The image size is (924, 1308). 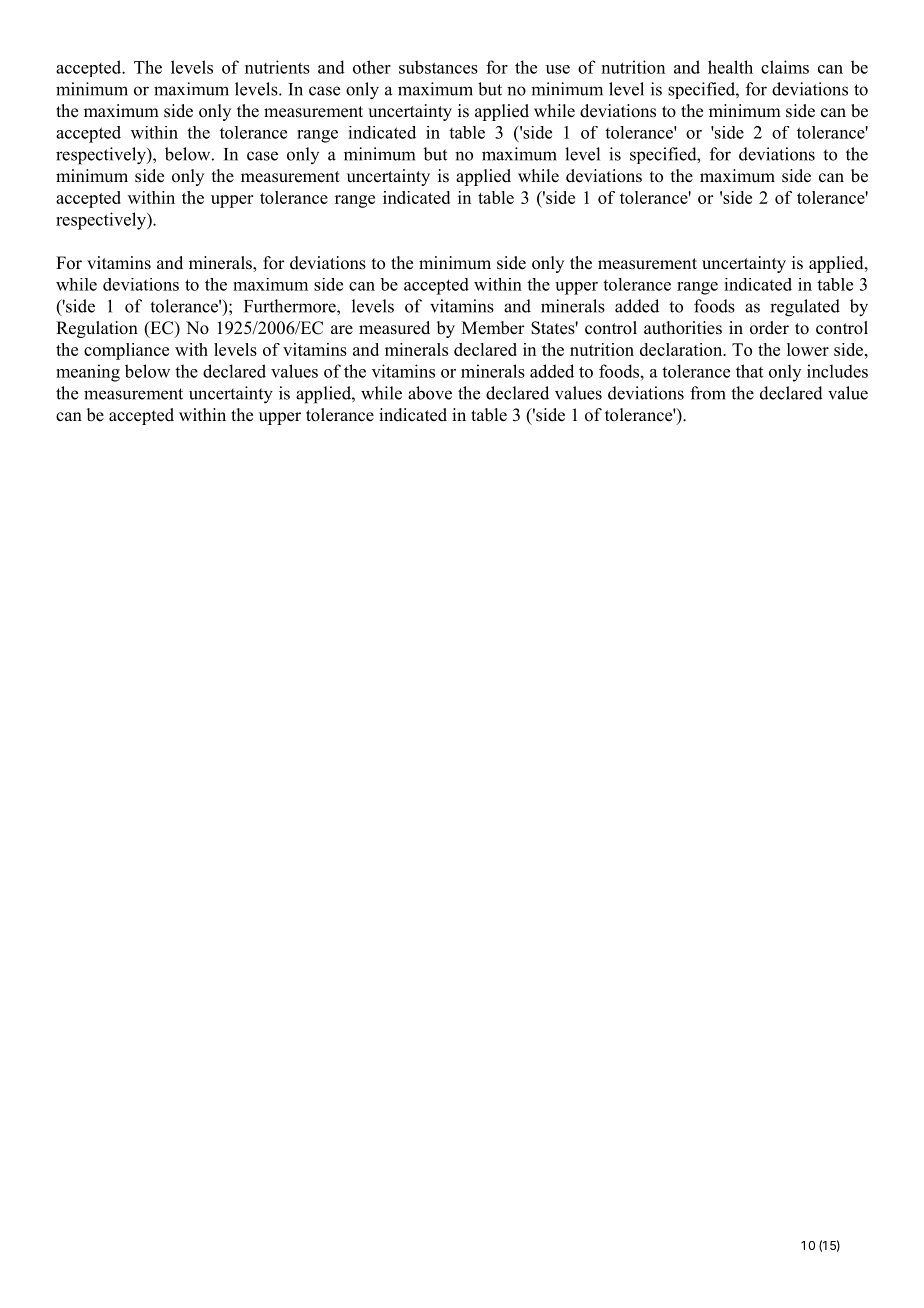 I want to click on Member, so click(x=493, y=328).
